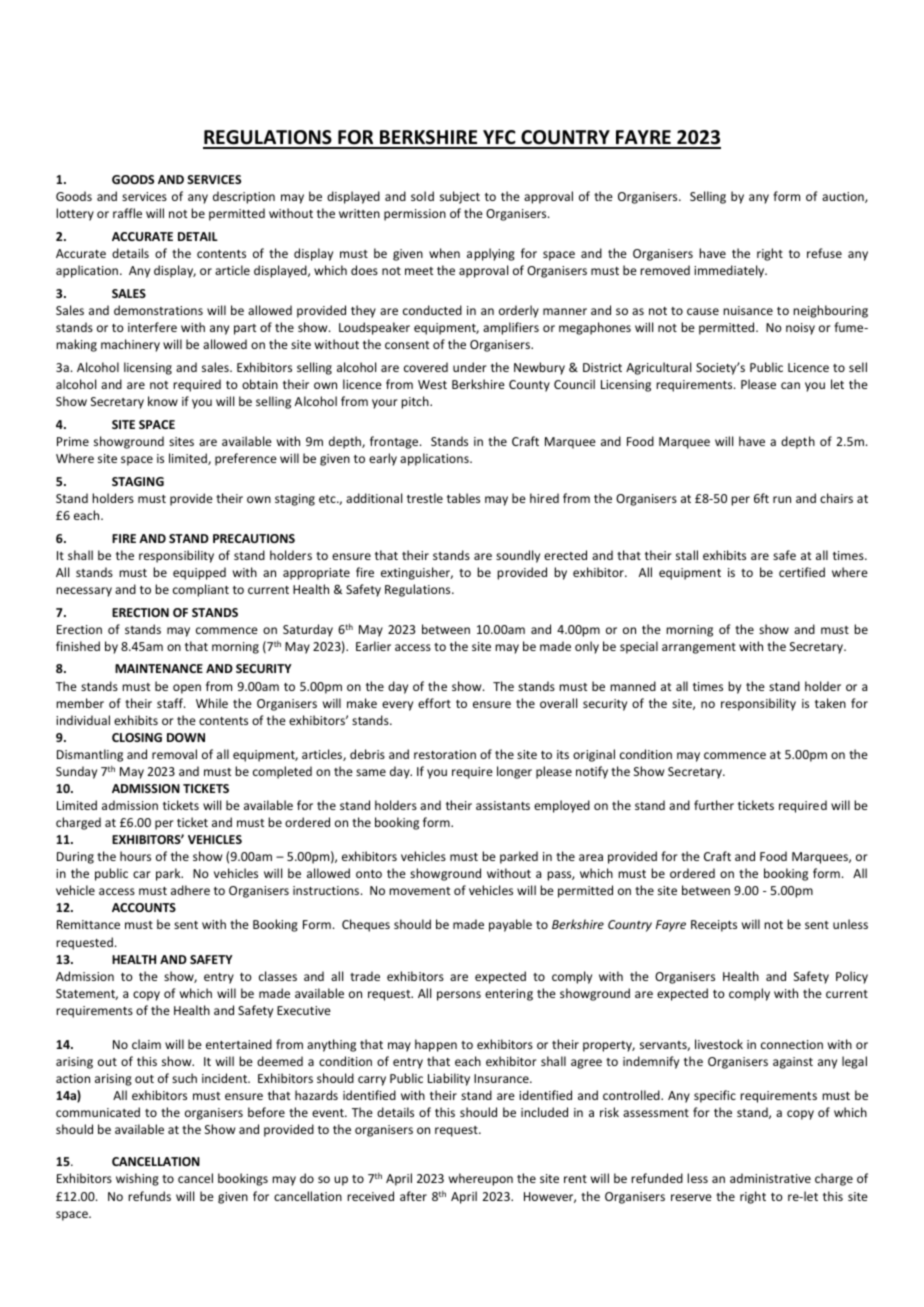 Image resolution: width=924 pixels, height=1307 pixels. What do you see at coordinates (518, 556) in the screenshot?
I see `soundly` at bounding box center [518, 556].
